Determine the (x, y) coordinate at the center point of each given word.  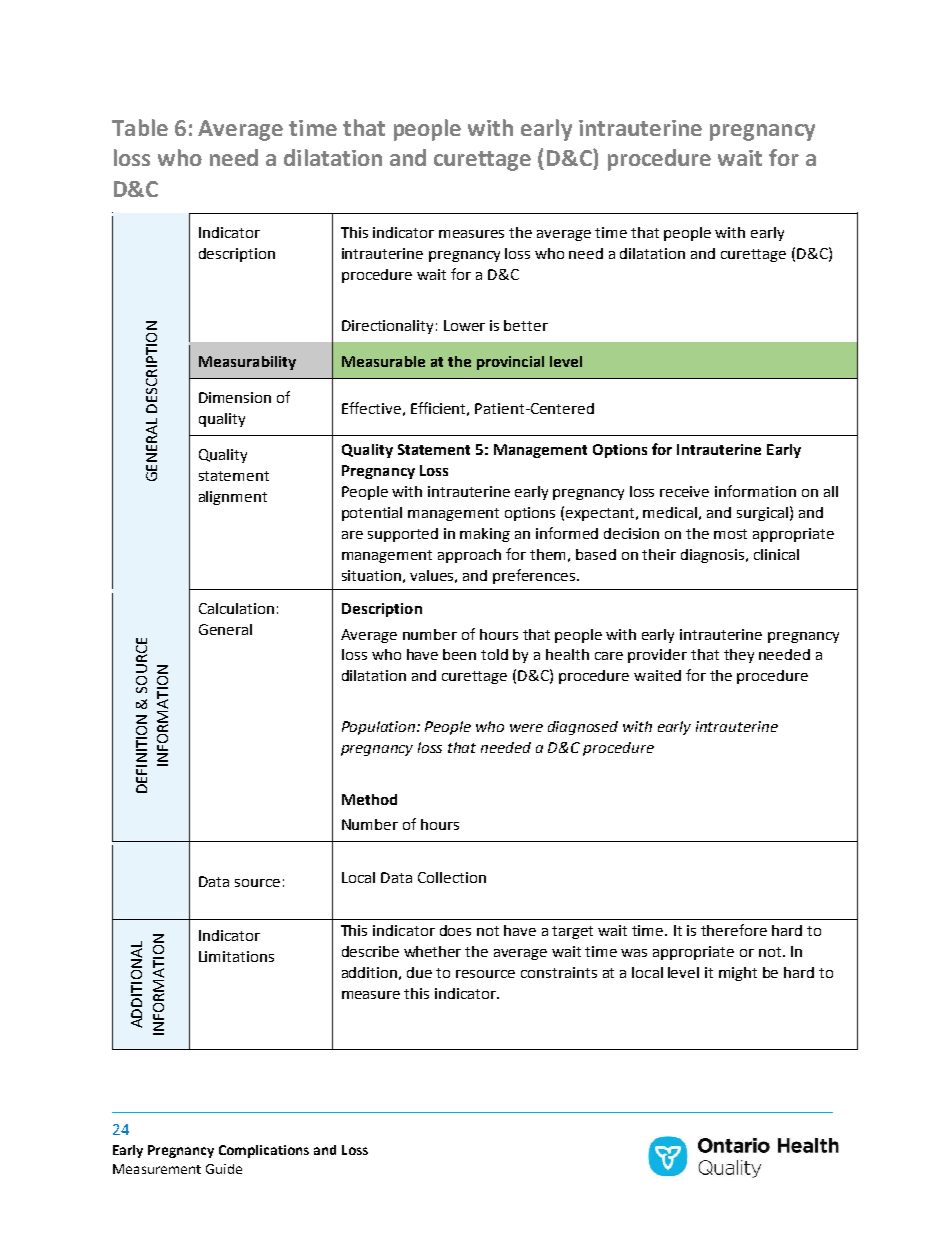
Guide (224, 1169)
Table (140, 127)
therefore (734, 930)
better (526, 325)
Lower (464, 325)
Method (369, 799)
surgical (762, 514)
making (485, 535)
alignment (233, 498)
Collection (452, 877)
